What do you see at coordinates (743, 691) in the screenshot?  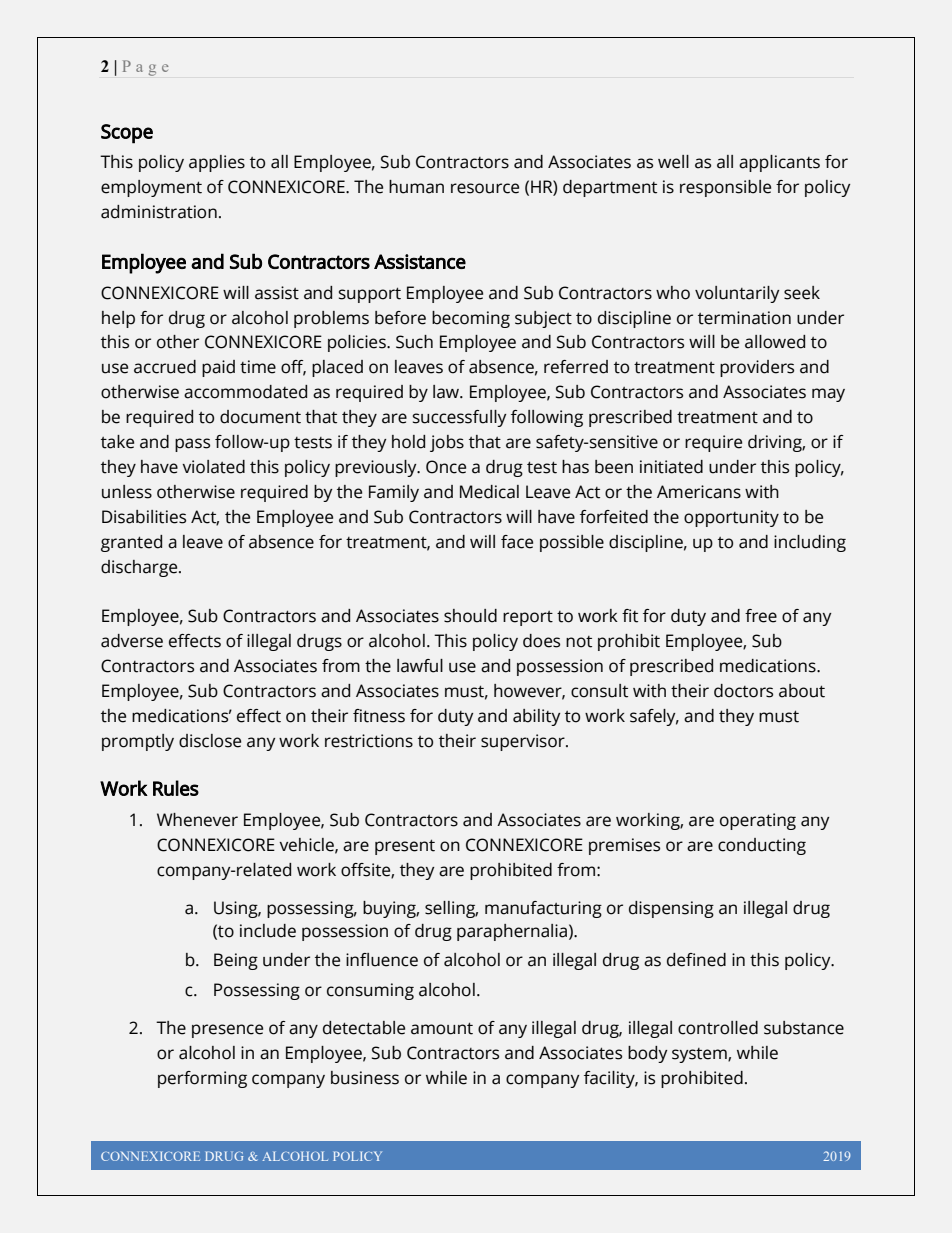 I see `doctors` at bounding box center [743, 691].
